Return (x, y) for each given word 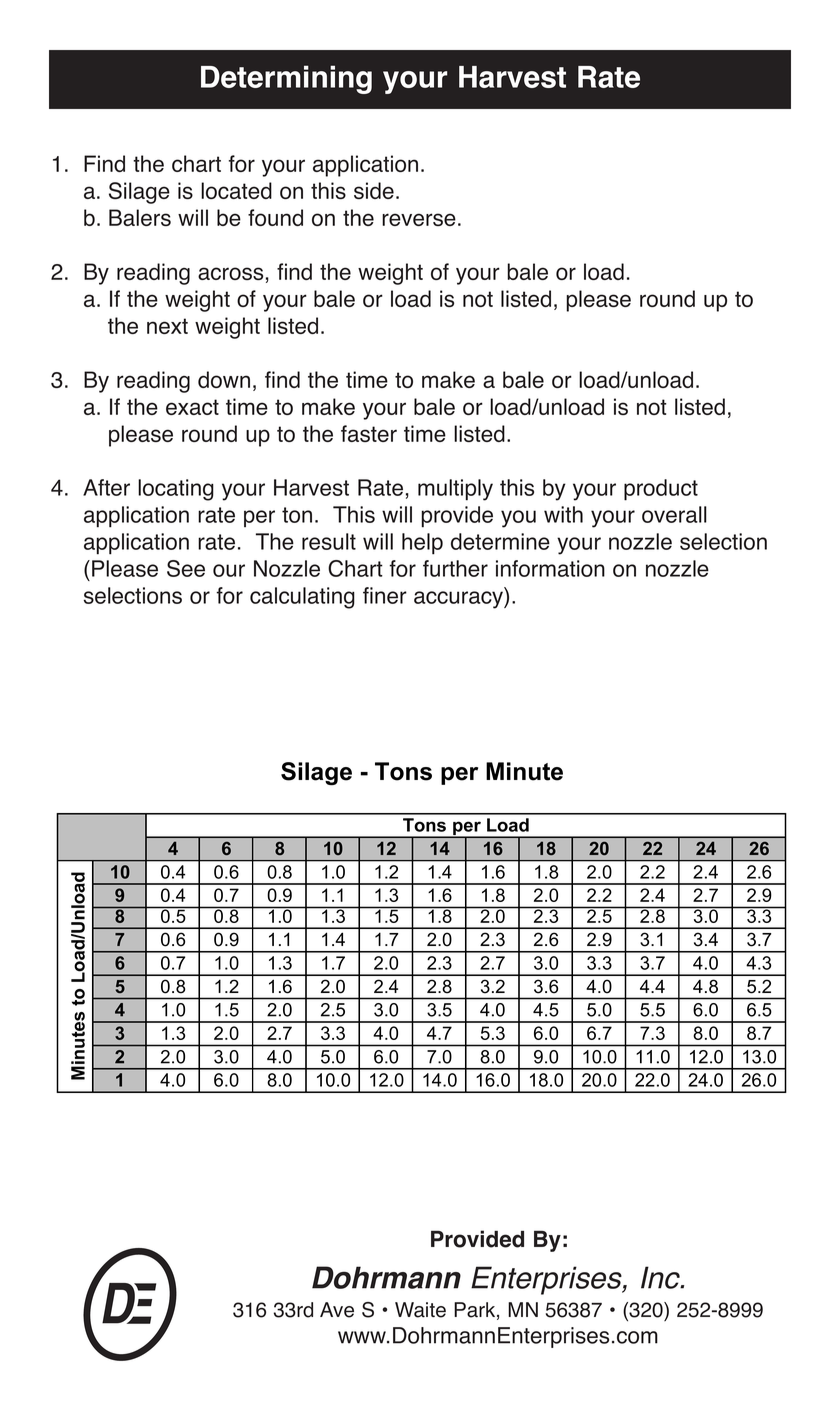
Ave (337, 1310)
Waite (420, 1310)
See (186, 568)
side (374, 190)
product (661, 490)
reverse (419, 219)
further (455, 568)
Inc (661, 1277)
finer (385, 595)
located (236, 190)
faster (369, 433)
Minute (524, 771)
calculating (302, 598)
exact (192, 407)
